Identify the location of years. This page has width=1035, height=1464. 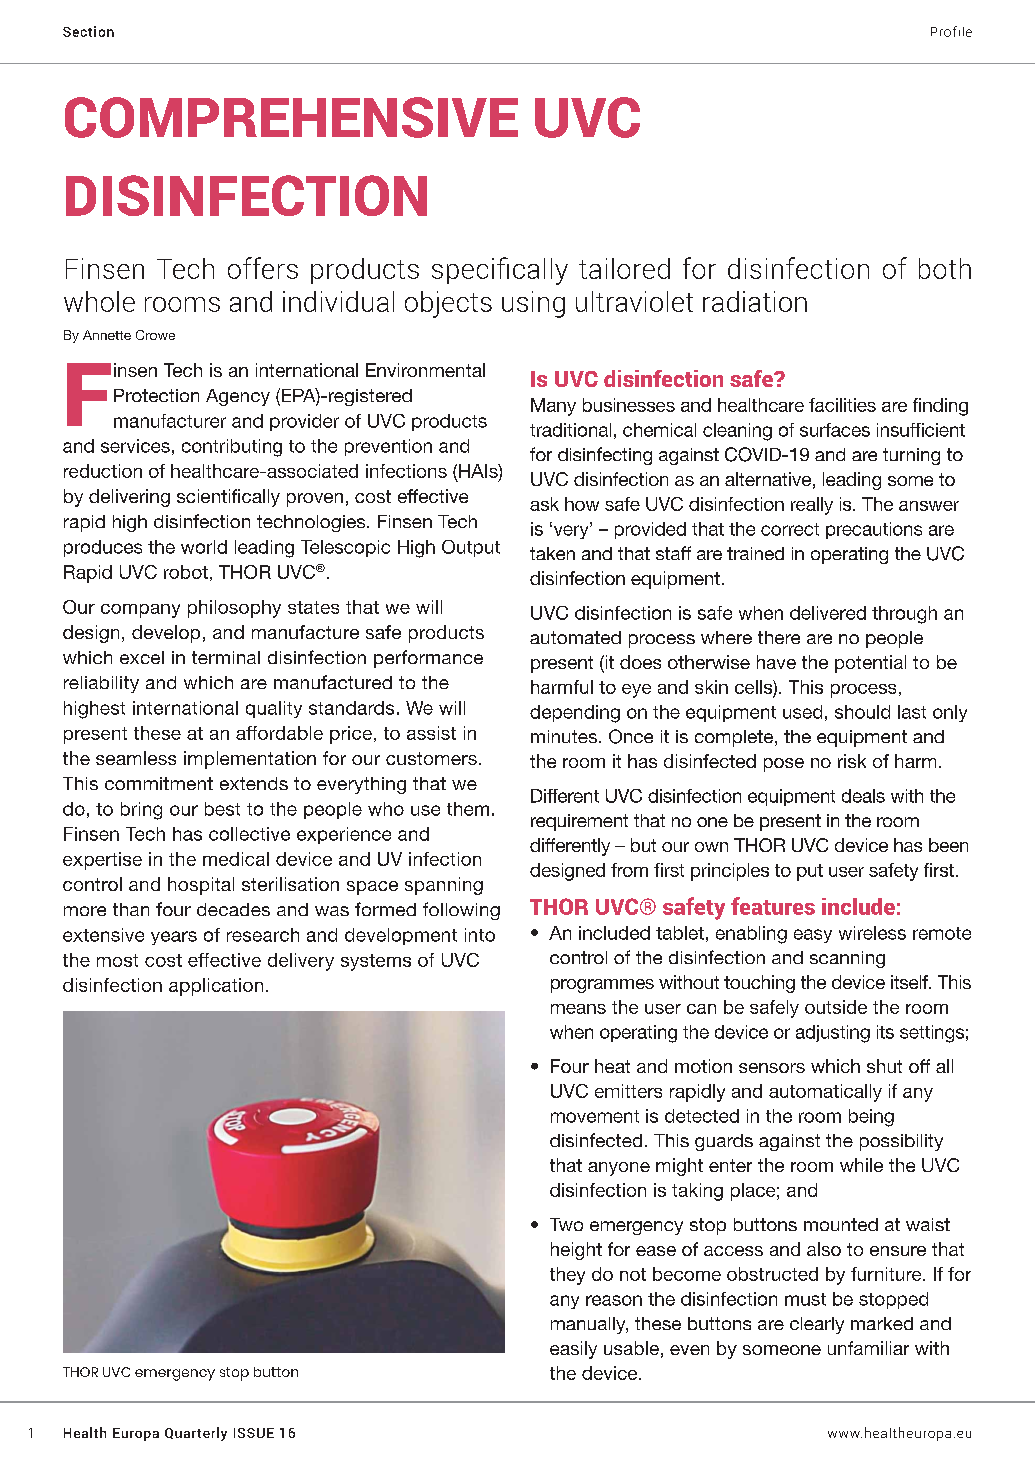
(174, 938).
